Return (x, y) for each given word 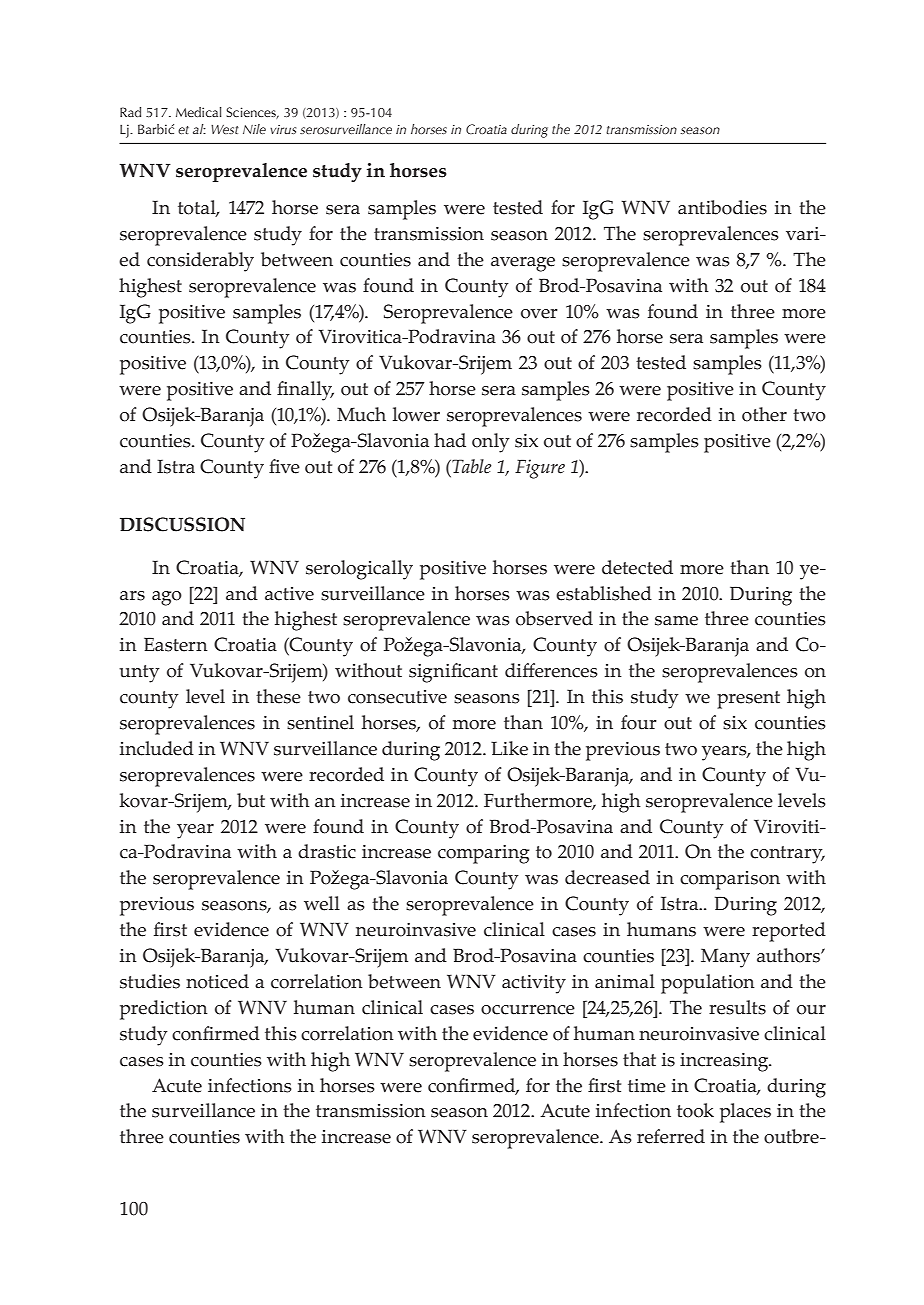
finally (305, 391)
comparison (730, 880)
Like (509, 748)
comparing (483, 854)
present (748, 700)
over (539, 314)
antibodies (722, 207)
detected (637, 567)
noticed (217, 981)
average (523, 264)
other (764, 414)
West (225, 129)
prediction (164, 1010)
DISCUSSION (182, 524)
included (157, 748)
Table (470, 466)
